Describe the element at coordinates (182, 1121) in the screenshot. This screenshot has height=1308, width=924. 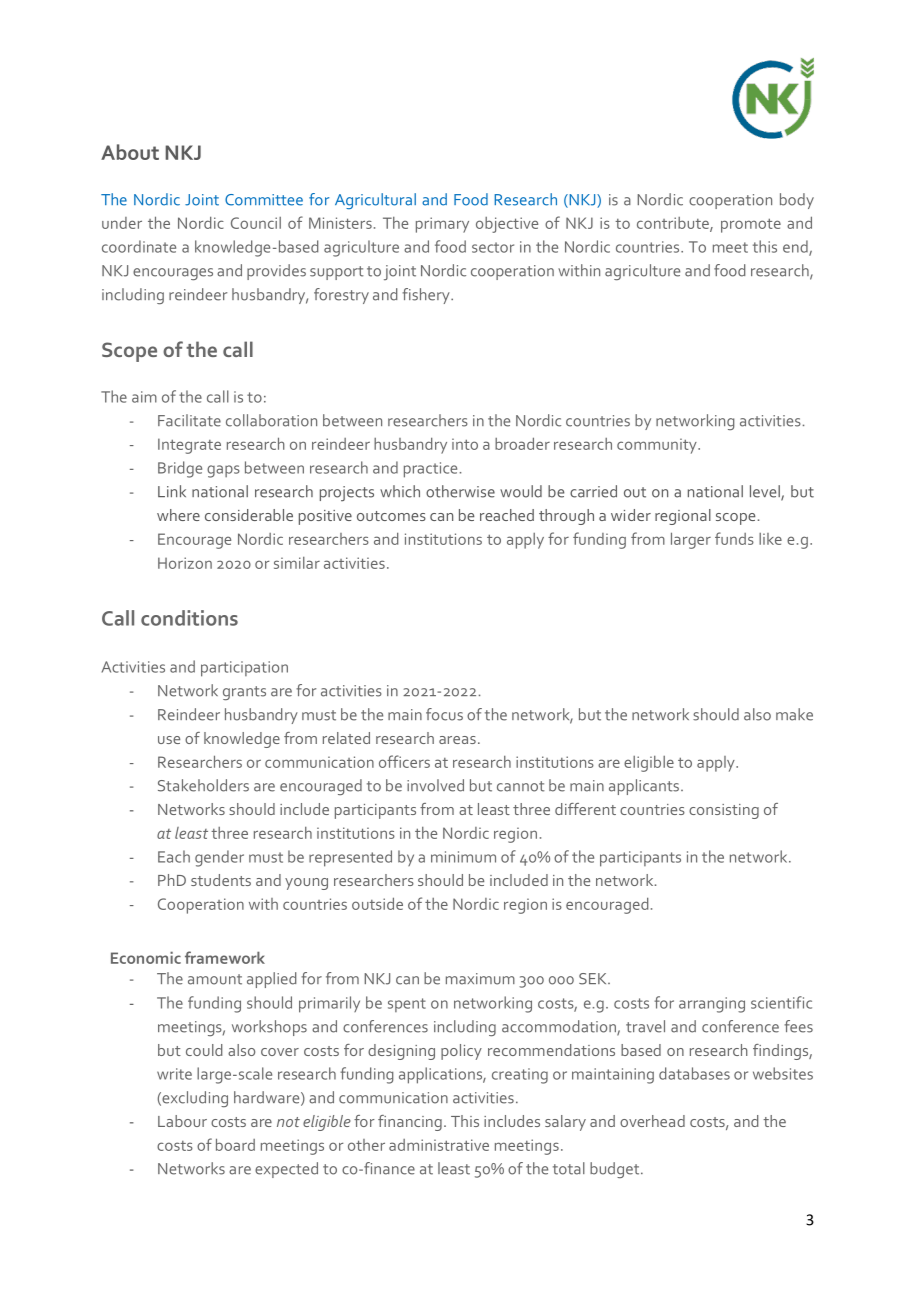
I see `Labour` at that location.
